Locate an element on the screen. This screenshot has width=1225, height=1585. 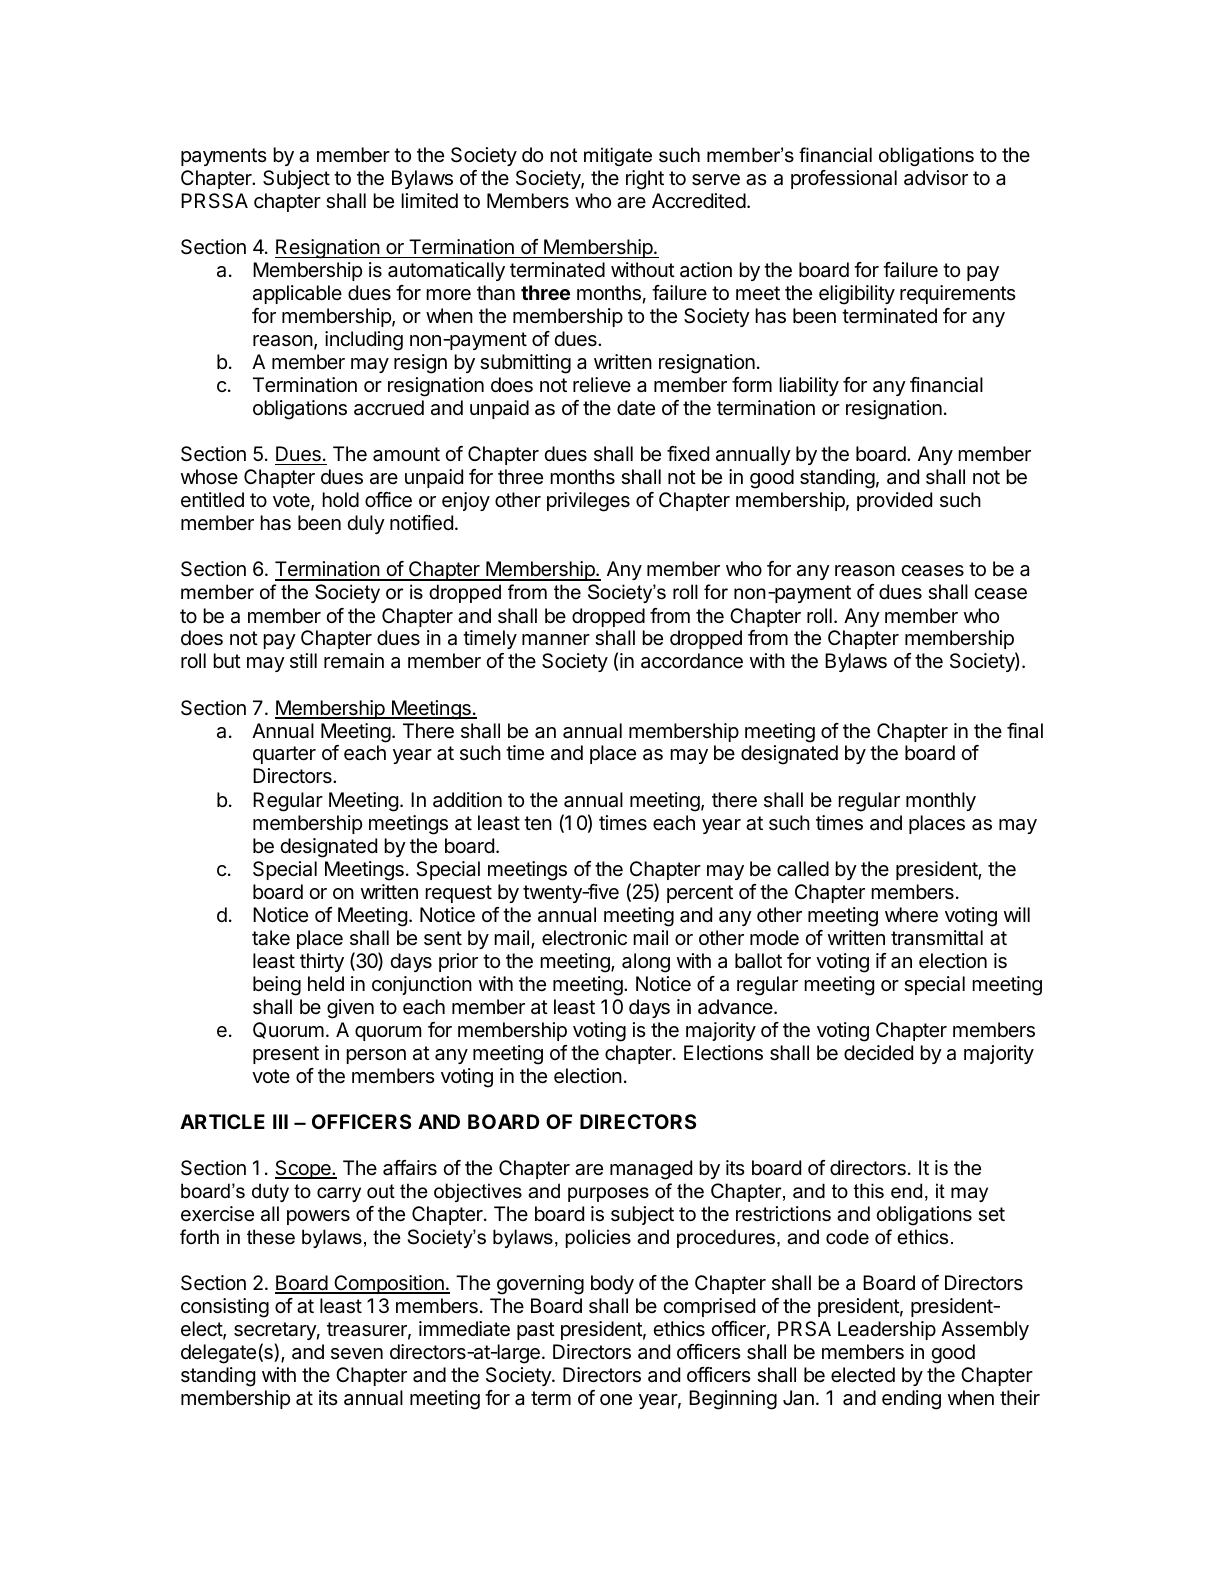
monthly is located at coordinates (941, 801).
